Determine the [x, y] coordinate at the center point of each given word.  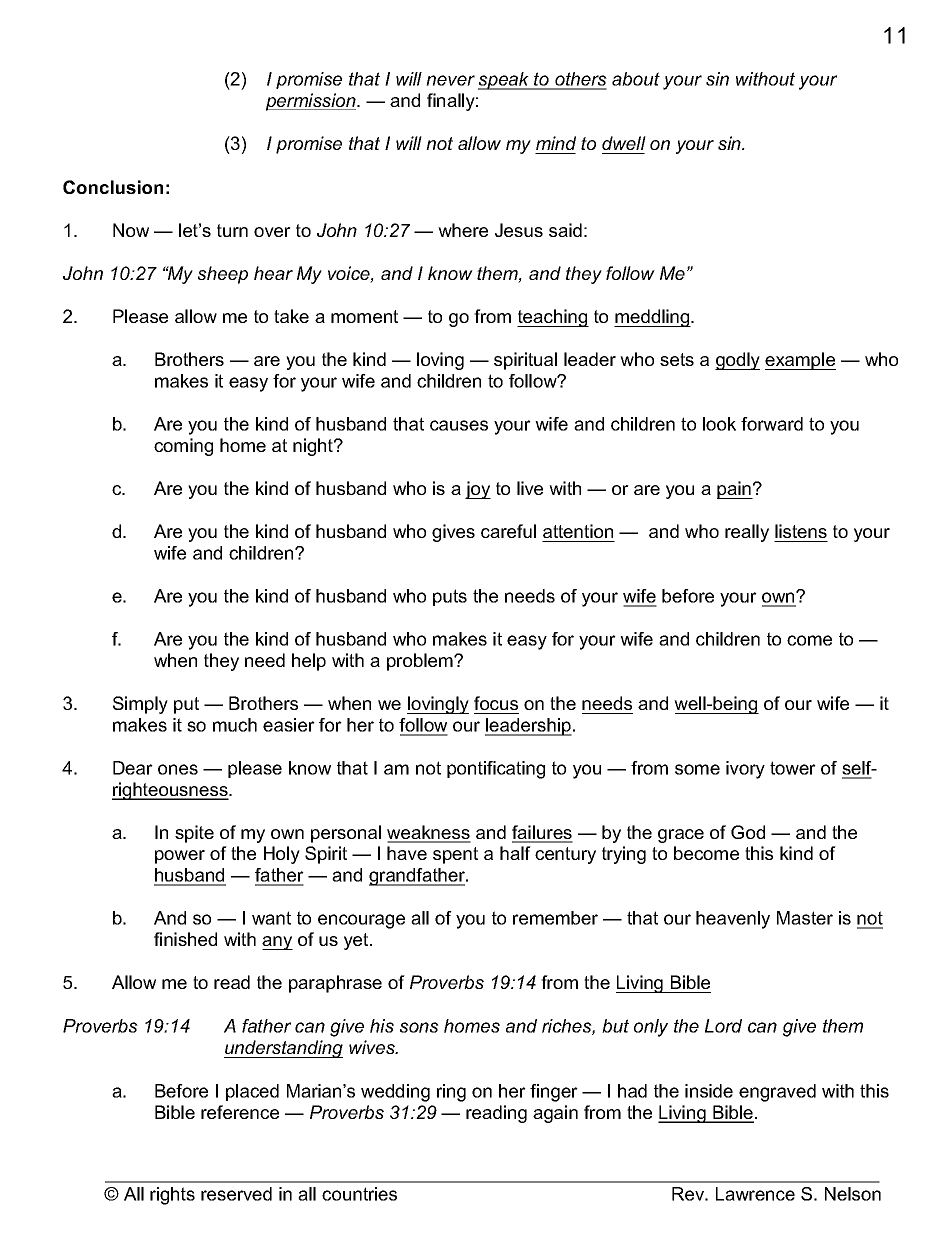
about [636, 79]
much [235, 725]
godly [737, 361]
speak [505, 81]
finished [185, 939]
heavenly [733, 920]
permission [312, 102]
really [747, 533]
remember [555, 918]
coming [183, 447]
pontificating [496, 770]
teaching [553, 318]
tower [793, 768]
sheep [223, 275]
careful [508, 531]
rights [172, 1196]
